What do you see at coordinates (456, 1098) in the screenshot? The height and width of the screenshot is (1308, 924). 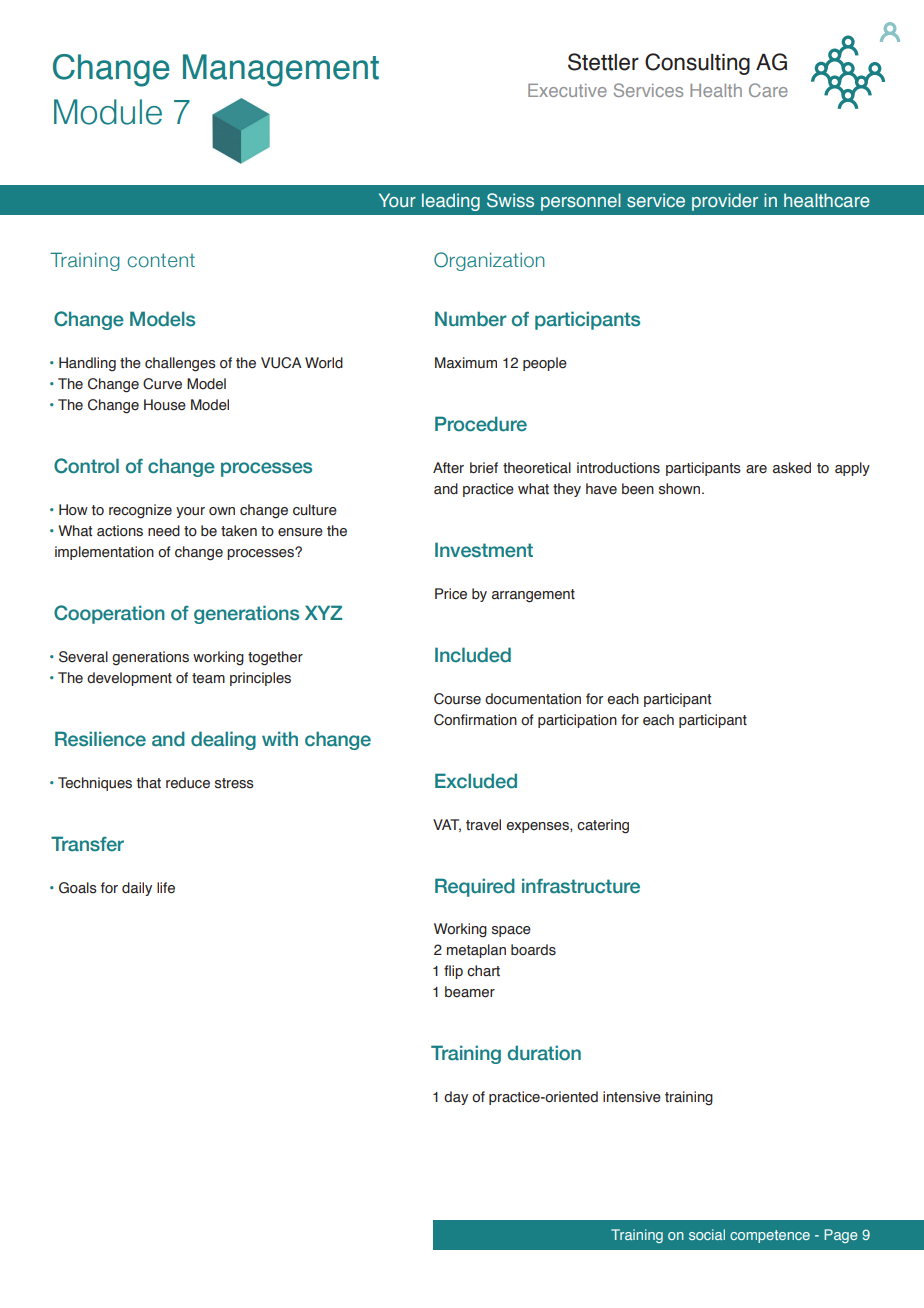 I see `day` at bounding box center [456, 1098].
